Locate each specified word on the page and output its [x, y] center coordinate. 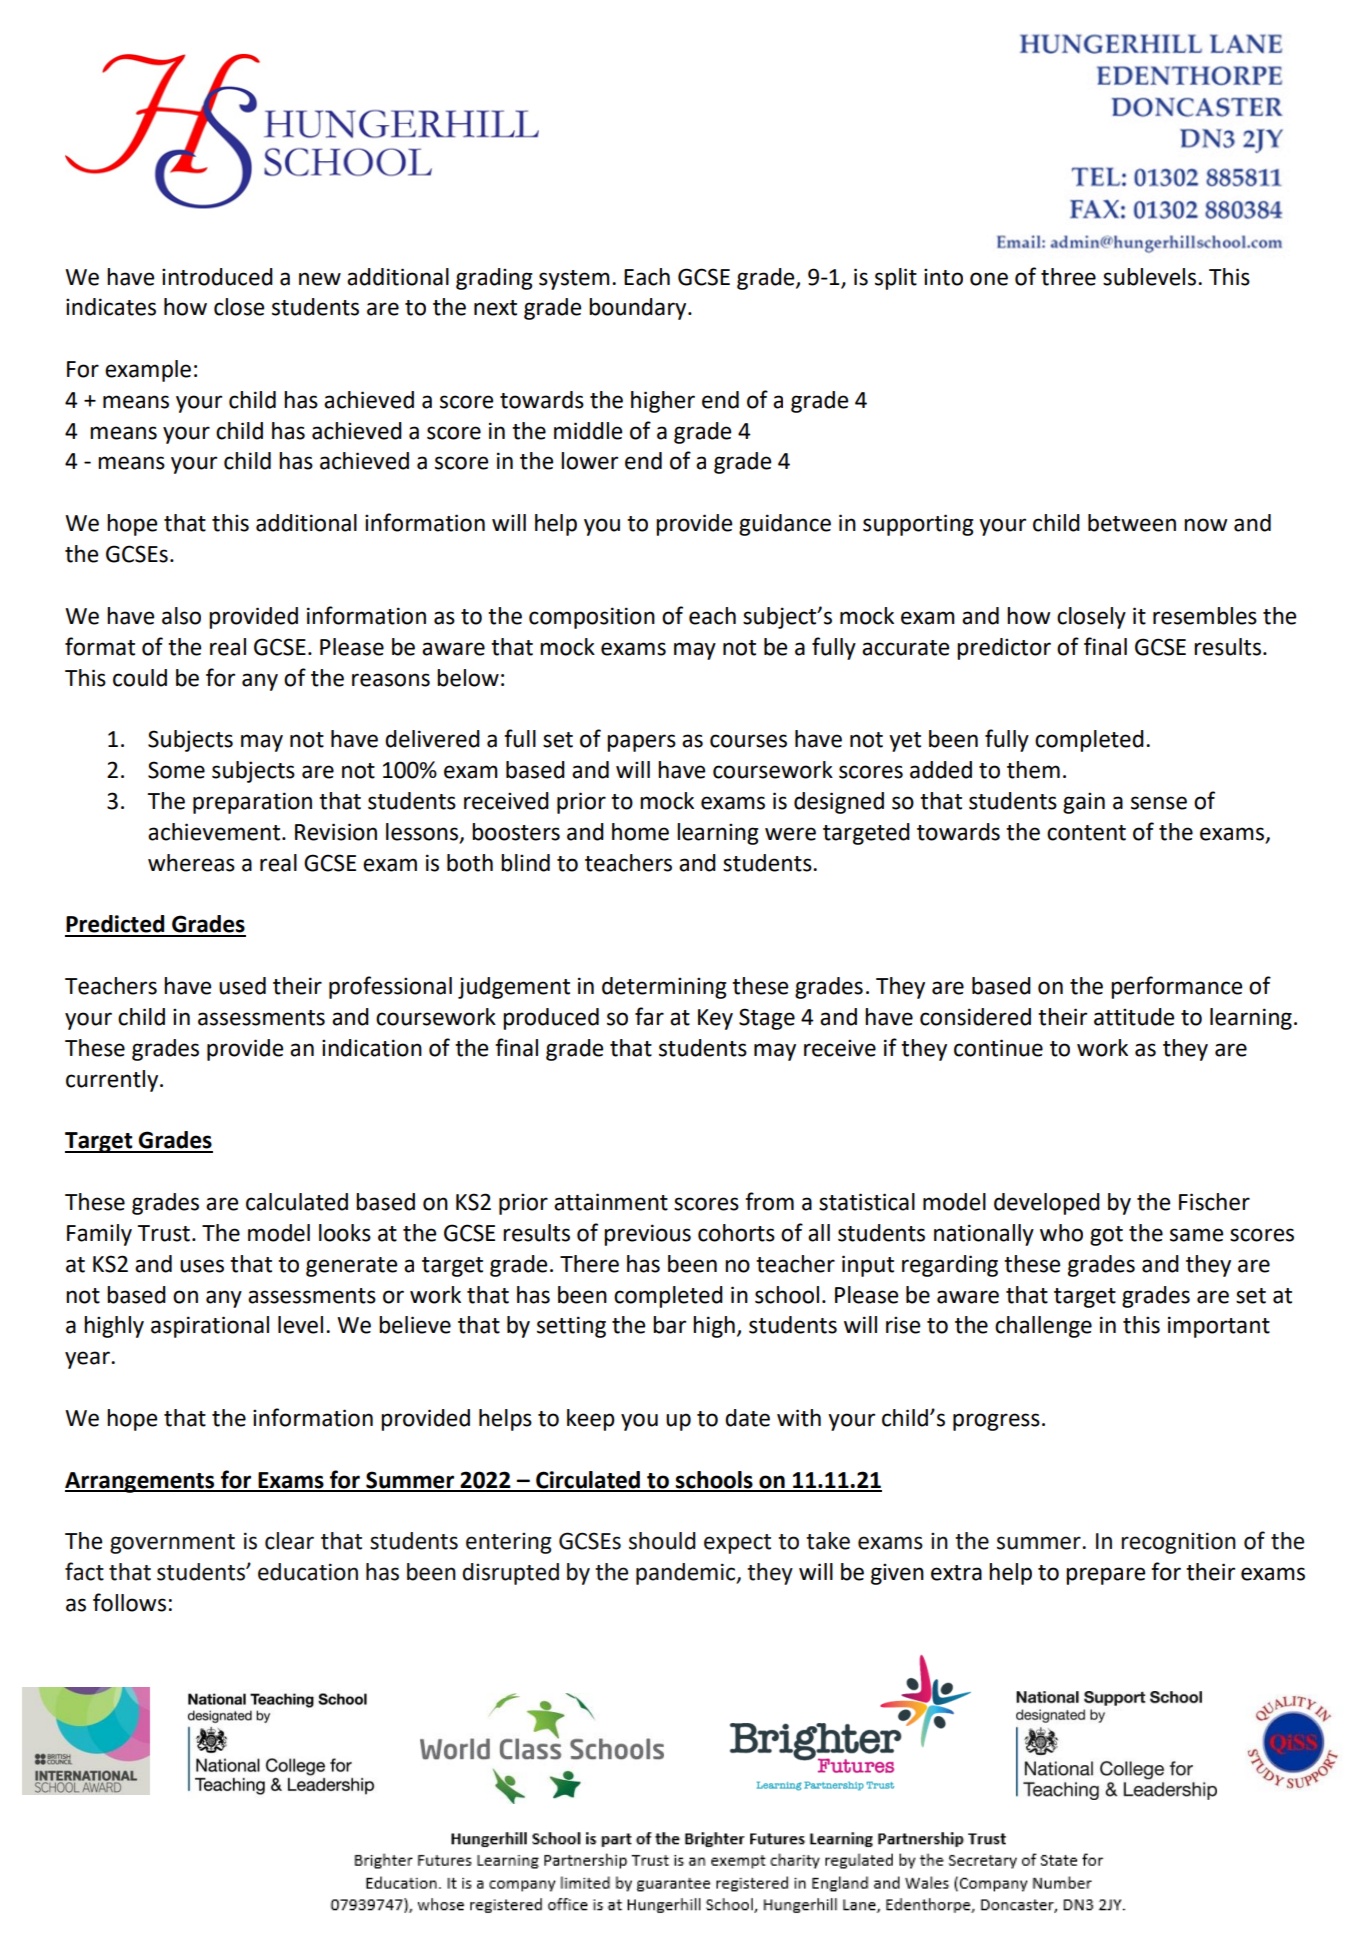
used [242, 986]
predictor [1004, 649]
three [1068, 277]
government [172, 1544]
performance [1176, 987]
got [1106, 1236]
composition [592, 618]
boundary [639, 309]
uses [202, 1266]
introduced [217, 277]
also [181, 616]
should [662, 1541]
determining [664, 988]
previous [647, 1235]
